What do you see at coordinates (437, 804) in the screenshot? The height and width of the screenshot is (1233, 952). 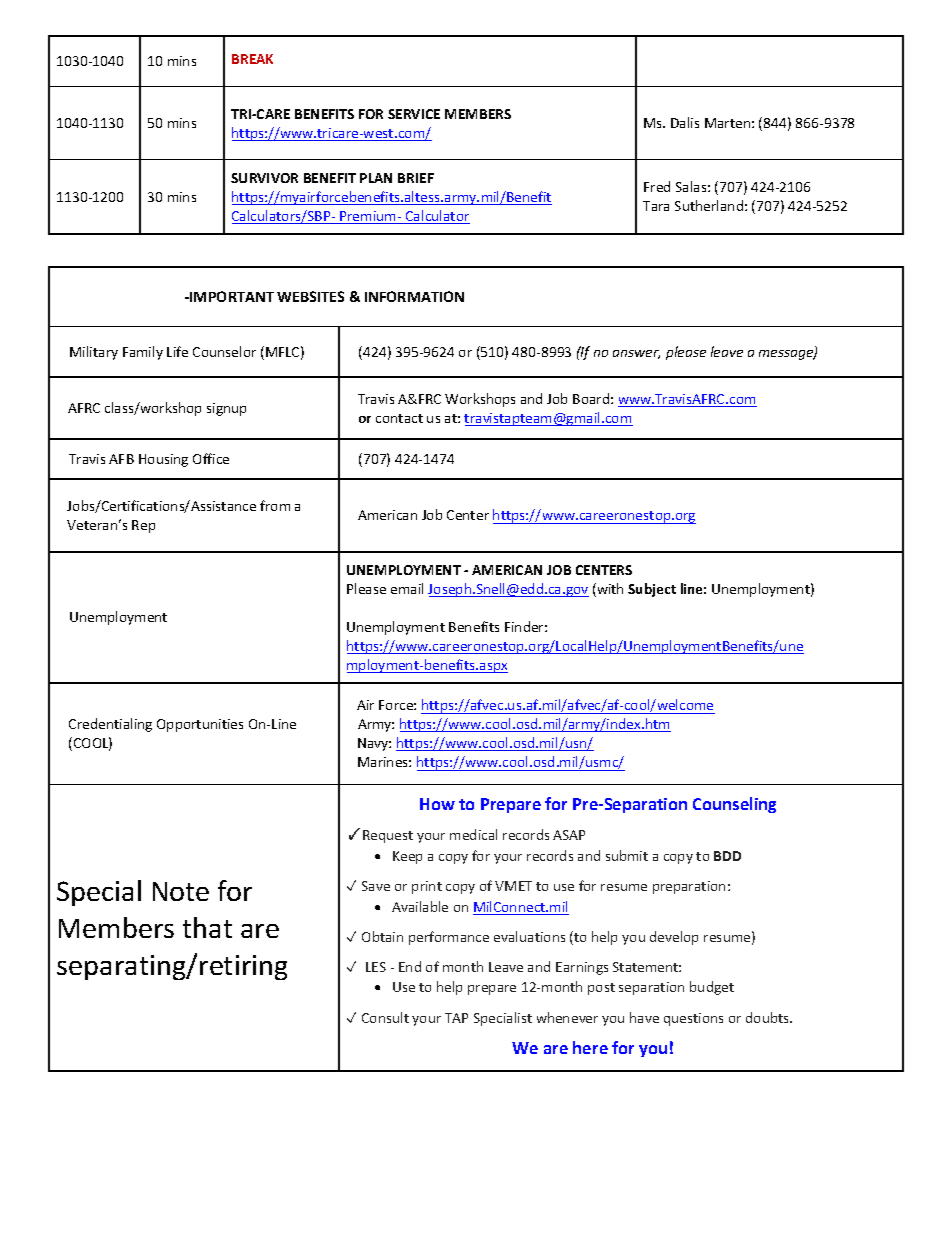 I see `How` at bounding box center [437, 804].
